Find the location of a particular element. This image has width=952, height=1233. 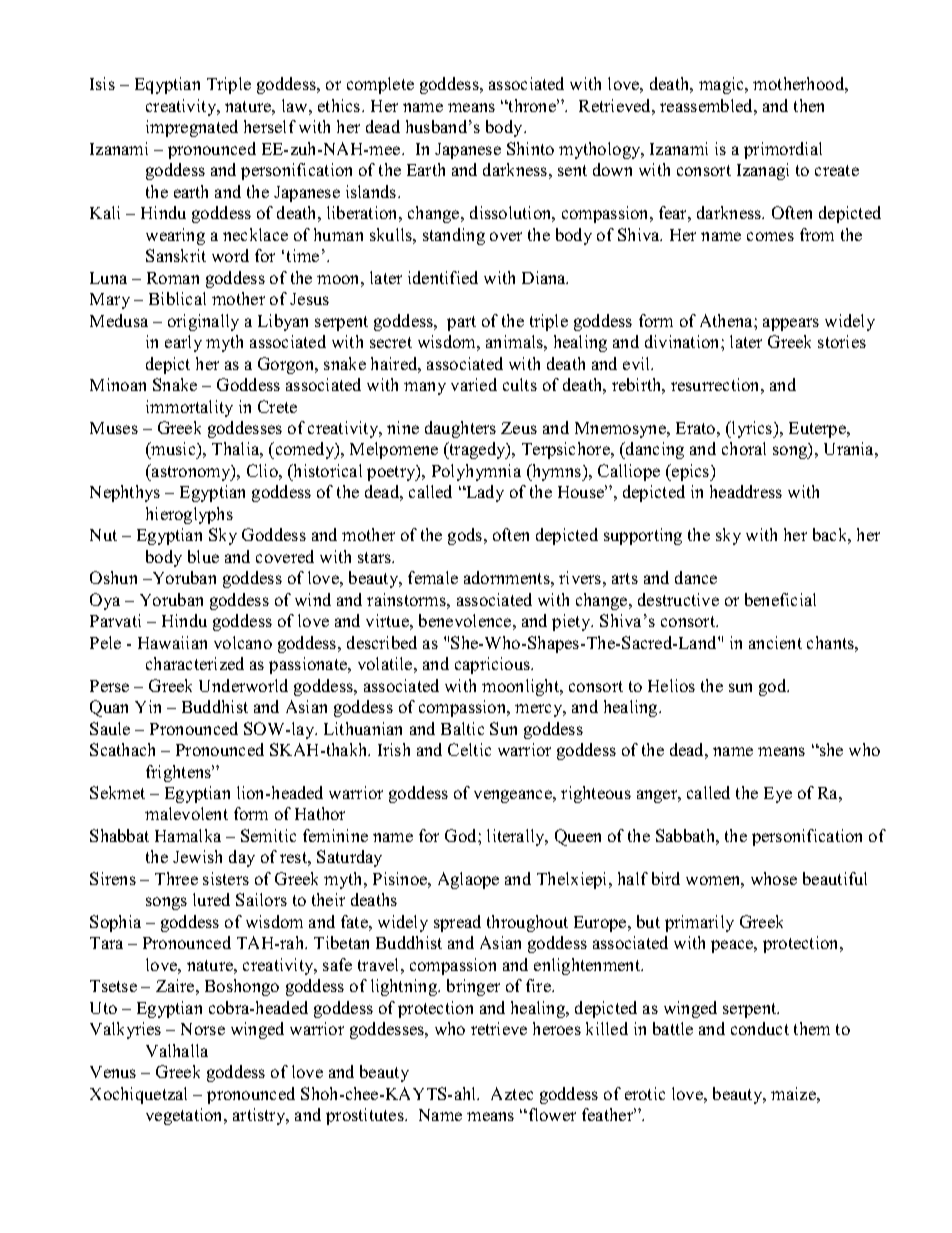

Aztec is located at coordinates (512, 1093).
